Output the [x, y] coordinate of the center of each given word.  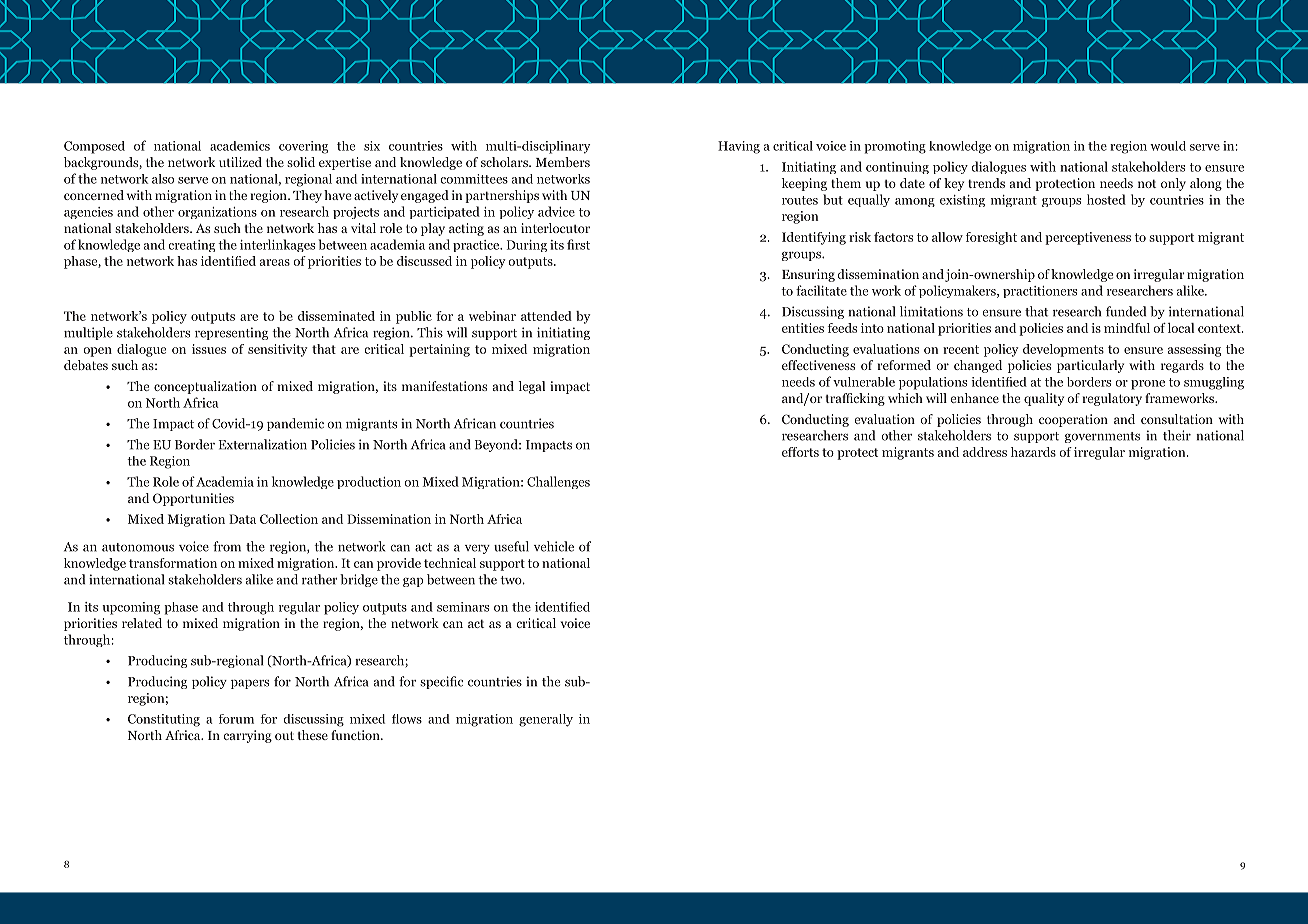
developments [1063, 350]
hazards [1033, 452]
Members [563, 162]
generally [546, 720]
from [227, 546]
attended [546, 316]
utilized [240, 162]
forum [236, 719]
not [1147, 183]
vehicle [554, 546]
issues [209, 349]
